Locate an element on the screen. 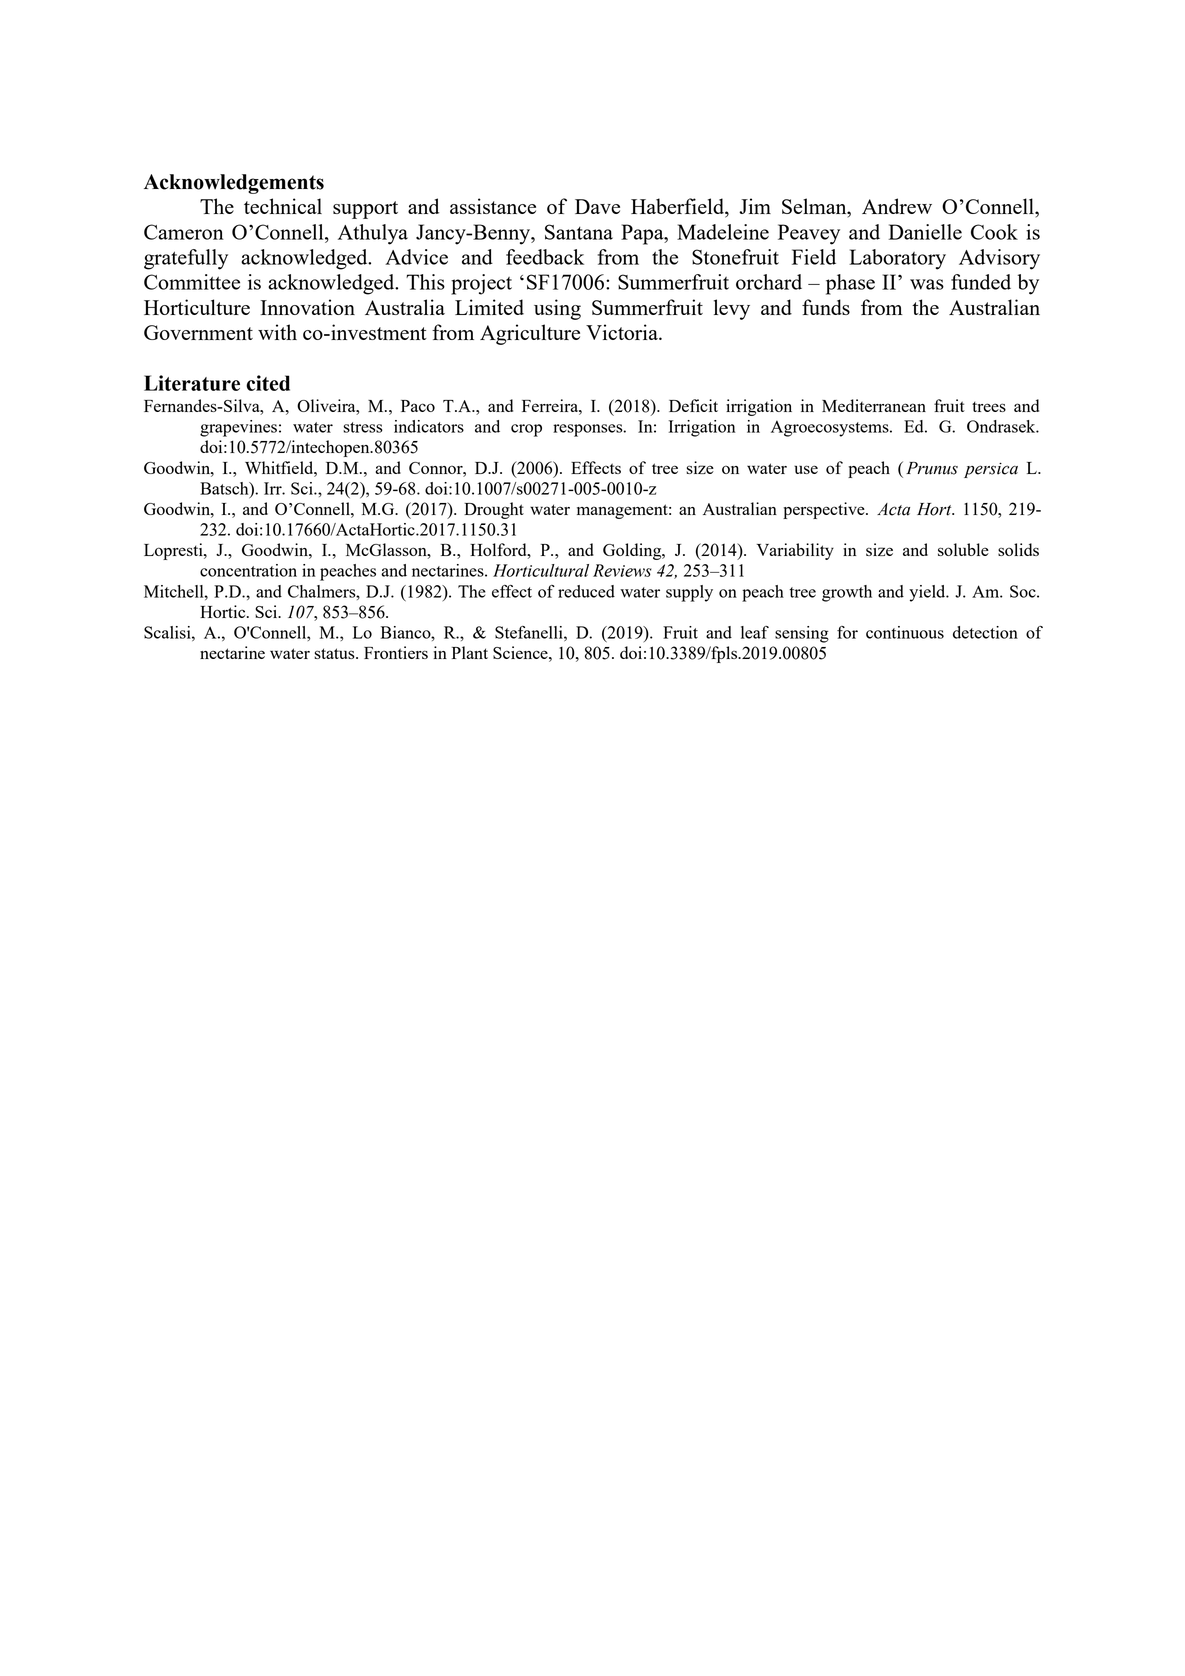 This screenshot has width=1185, height=1676. status is located at coordinates (335, 653).
